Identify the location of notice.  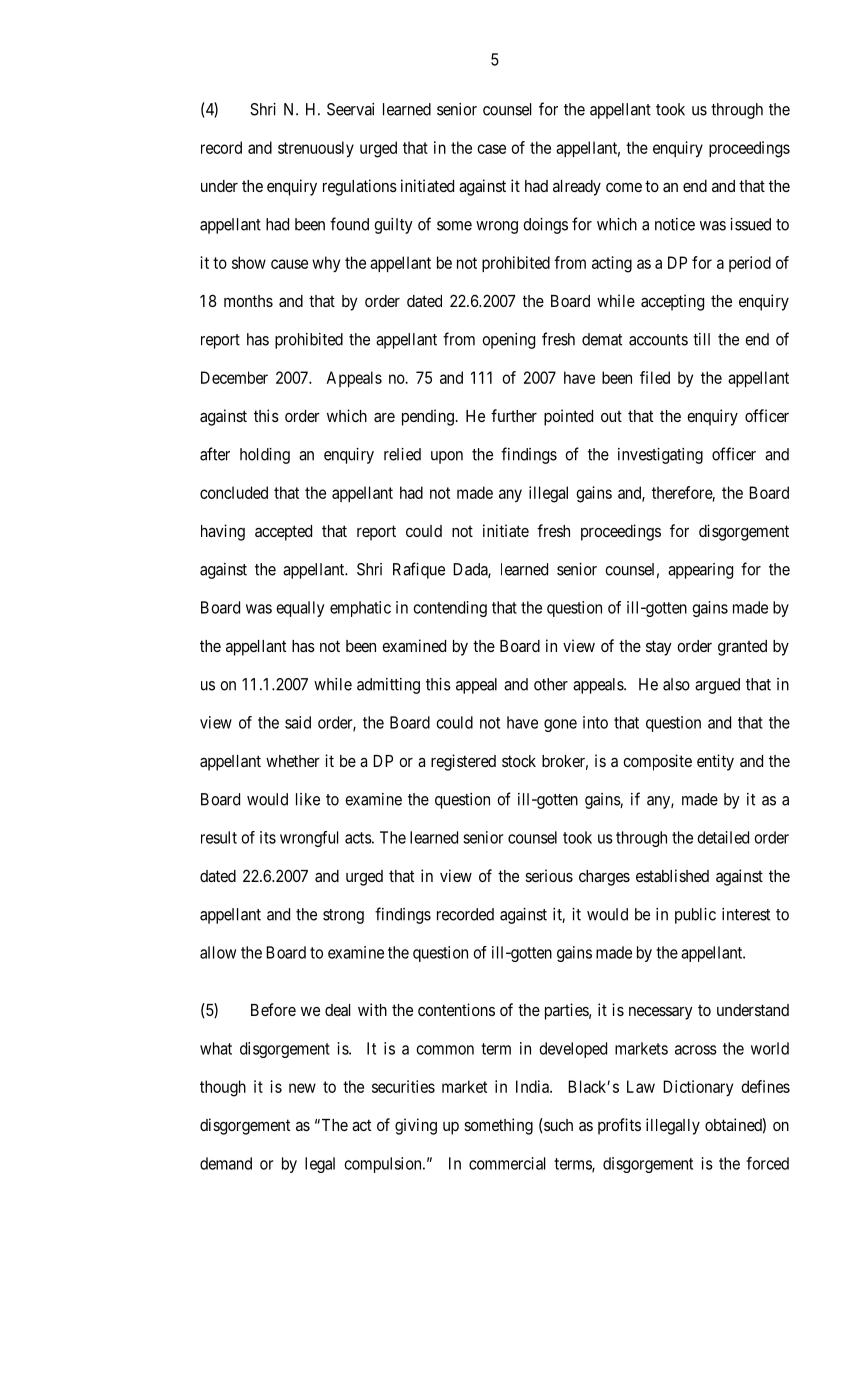
(675, 224).
